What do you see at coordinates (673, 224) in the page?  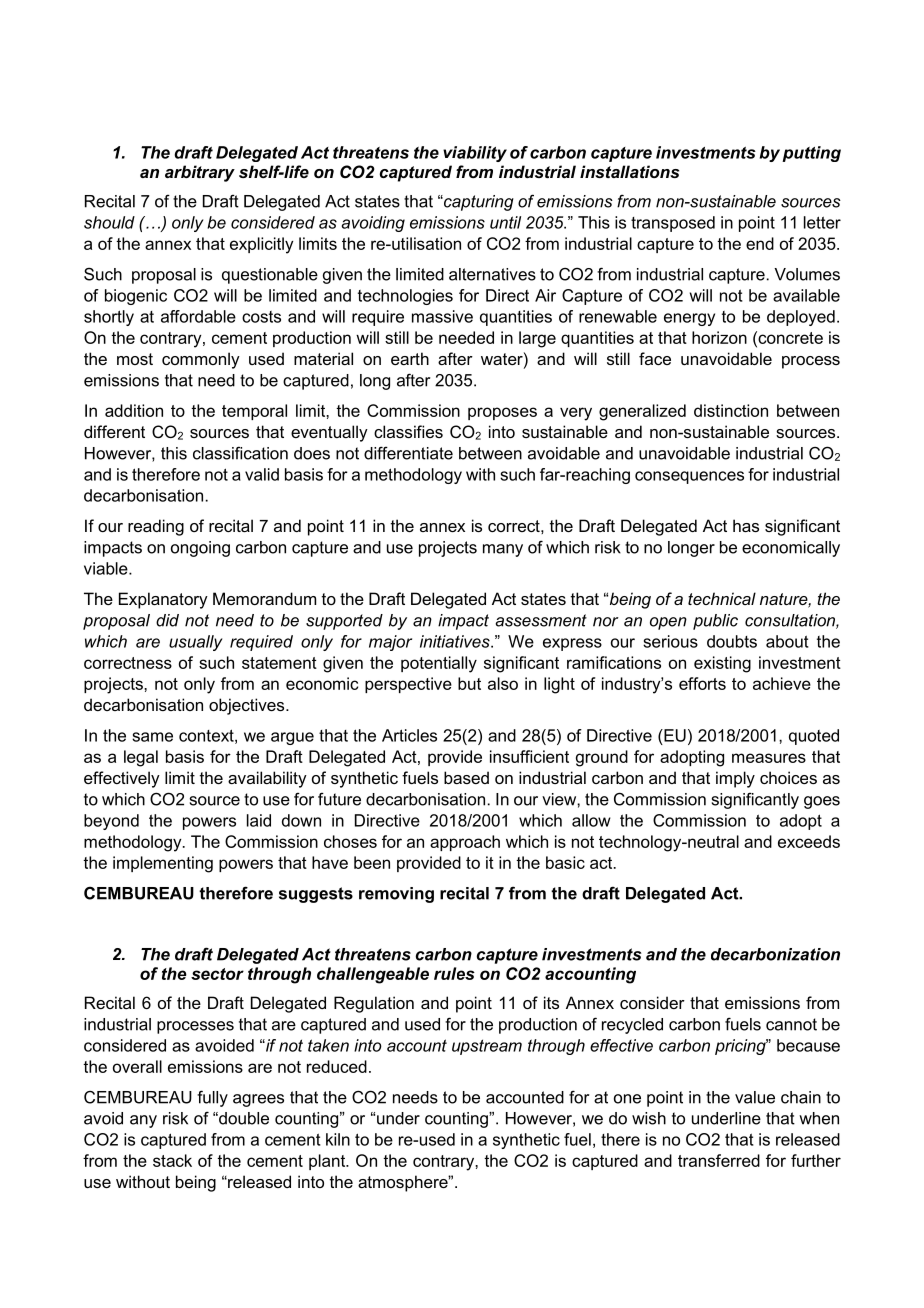 I see `transposed` at bounding box center [673, 224].
